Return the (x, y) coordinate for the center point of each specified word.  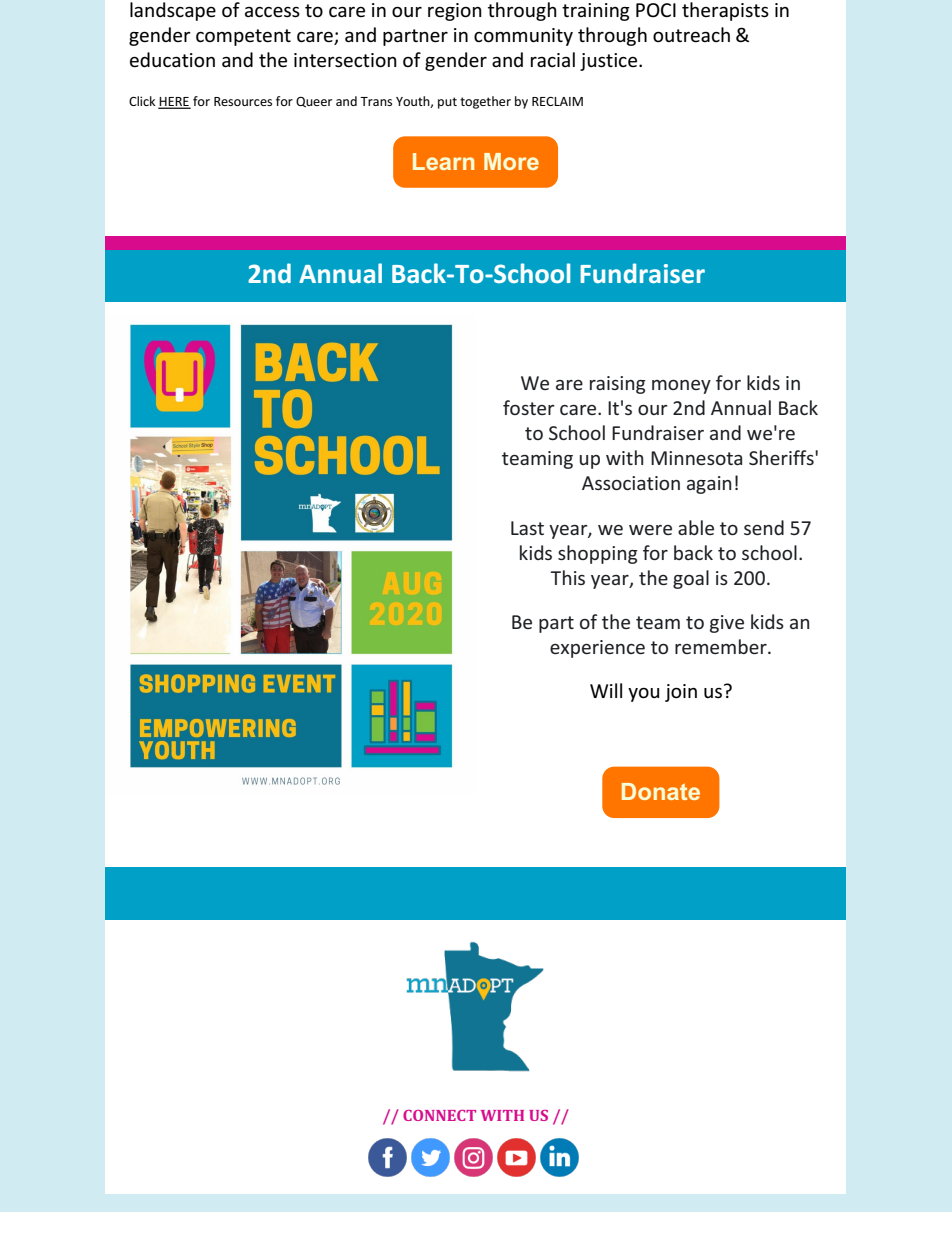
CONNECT (439, 1115)
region (455, 12)
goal (691, 579)
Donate (661, 791)
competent (243, 37)
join (681, 693)
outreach (691, 35)
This (567, 577)
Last (527, 528)
